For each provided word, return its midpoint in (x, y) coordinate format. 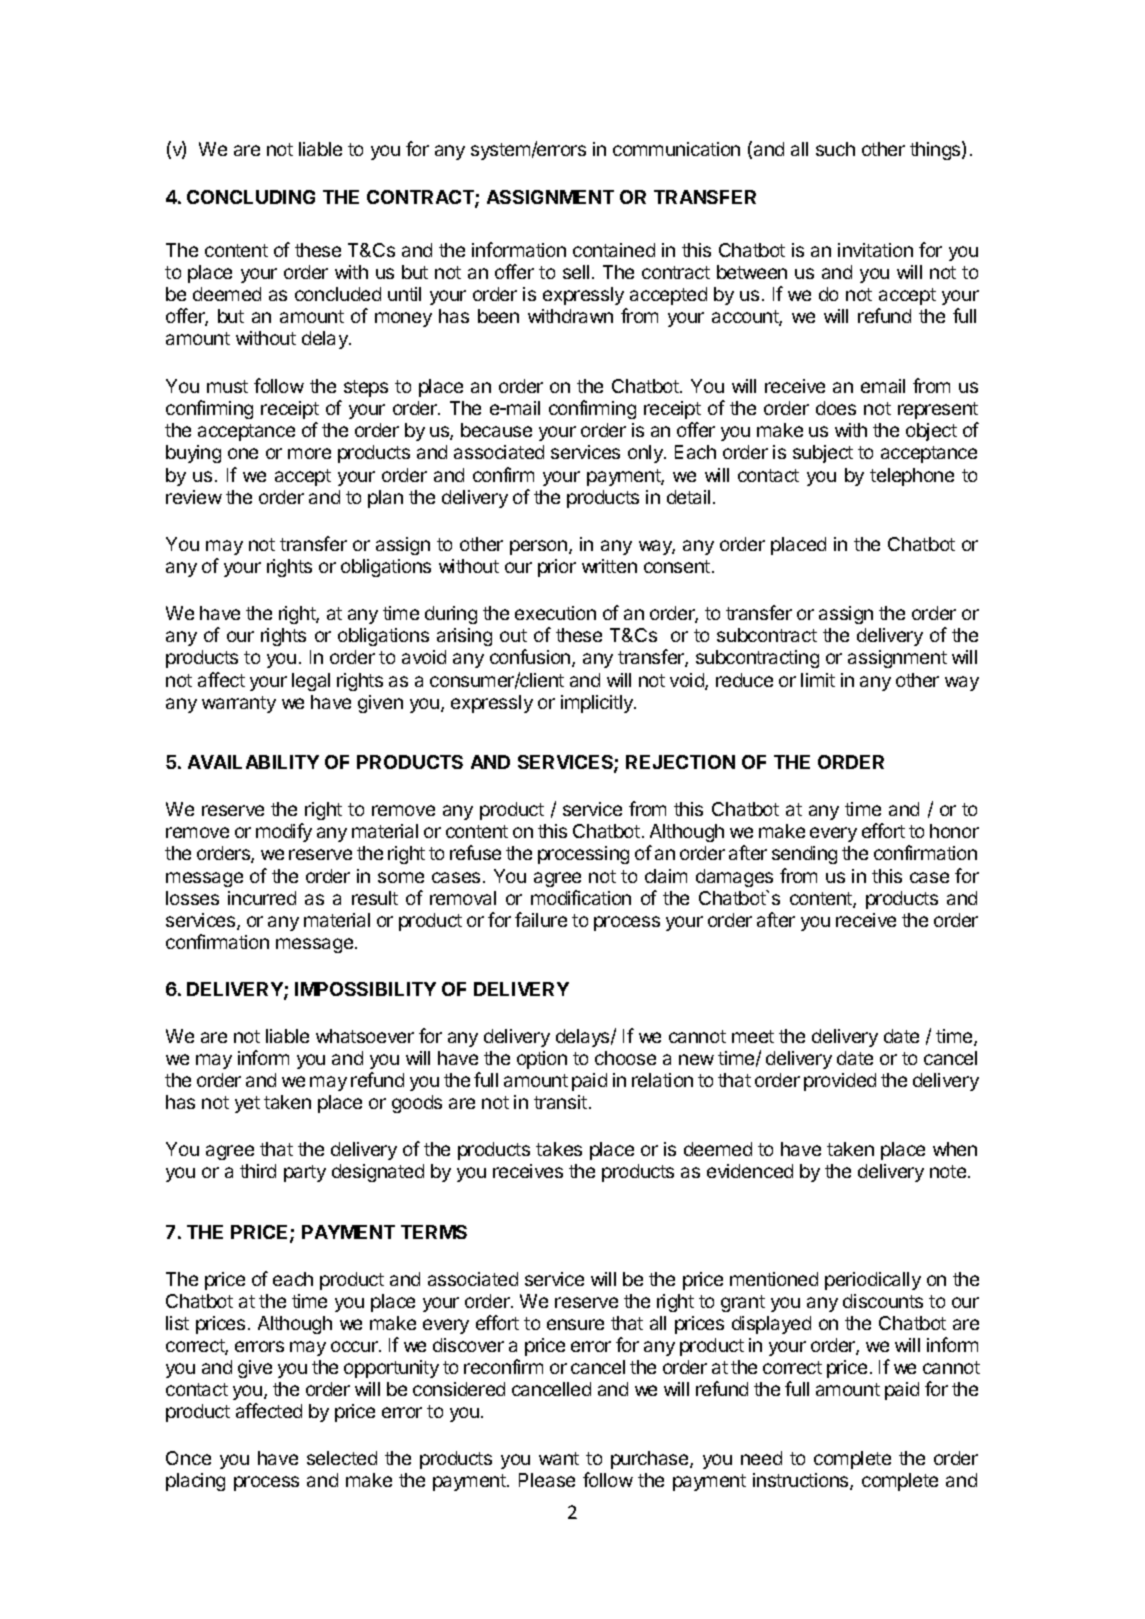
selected (342, 1458)
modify (284, 832)
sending (804, 855)
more (309, 453)
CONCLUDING (251, 197)
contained (614, 250)
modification (581, 897)
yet (247, 1104)
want (559, 1458)
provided (840, 1082)
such (835, 149)
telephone (912, 477)
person (538, 547)
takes (559, 1149)
